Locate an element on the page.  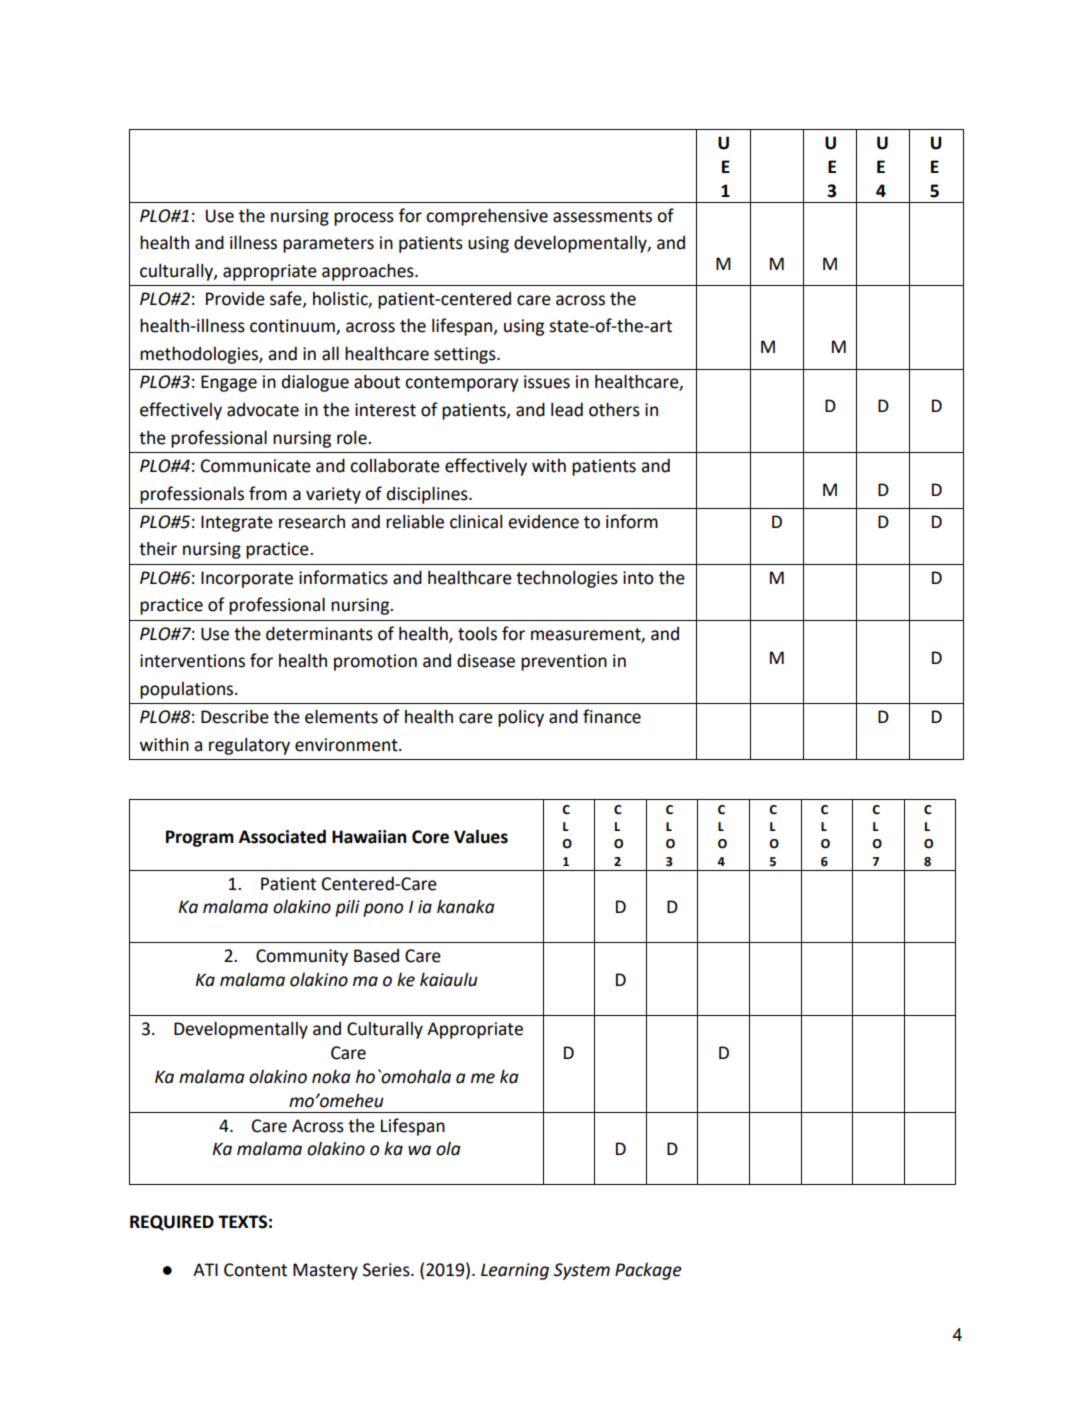
Series is located at coordinates (387, 1270).
